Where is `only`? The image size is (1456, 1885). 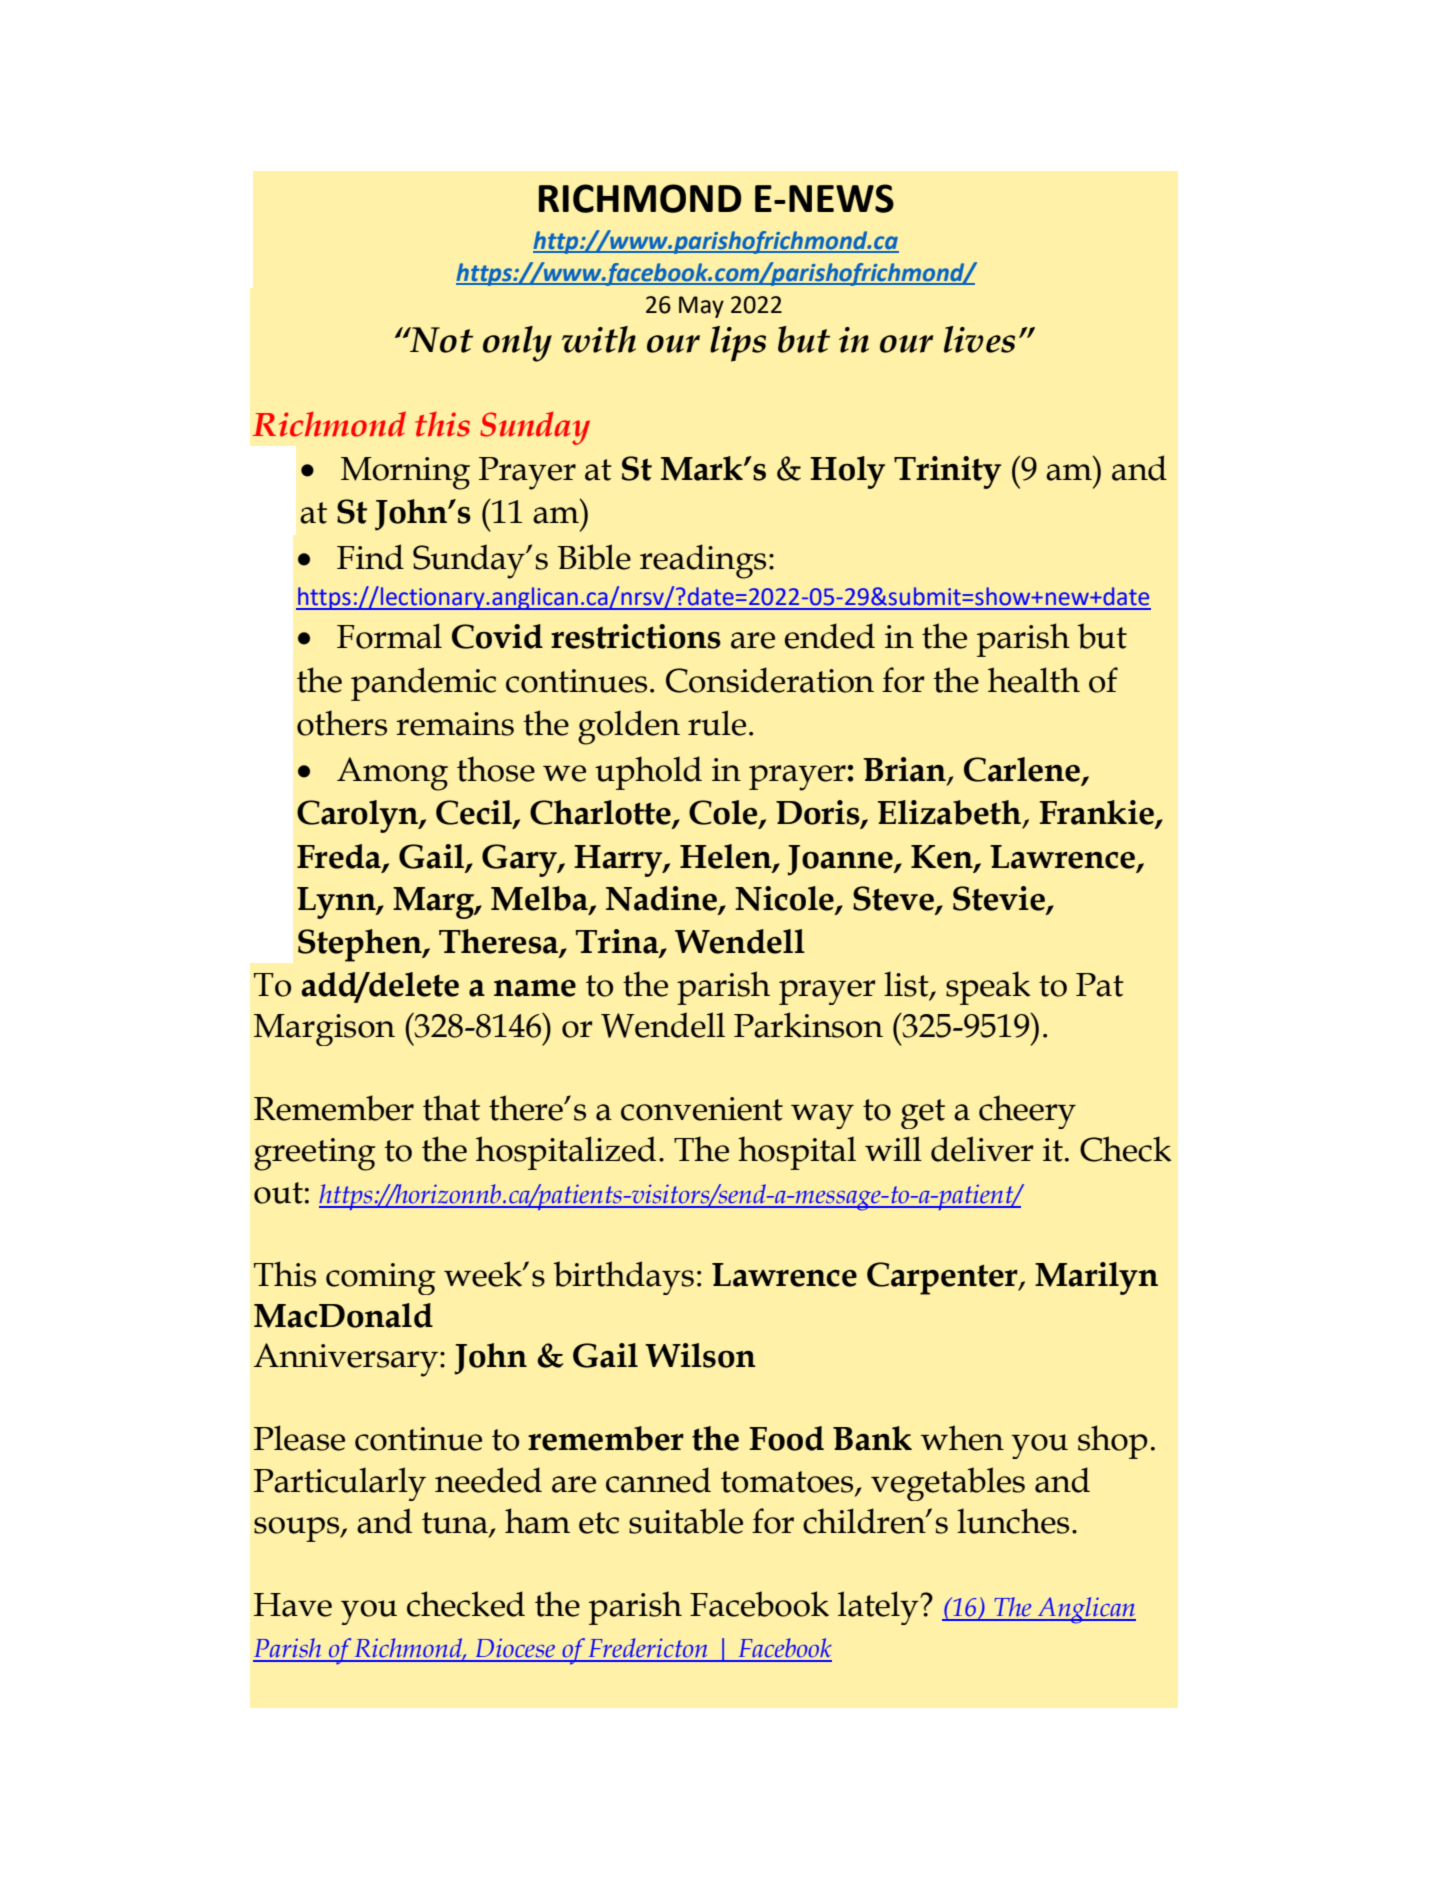
only is located at coordinates (517, 344).
